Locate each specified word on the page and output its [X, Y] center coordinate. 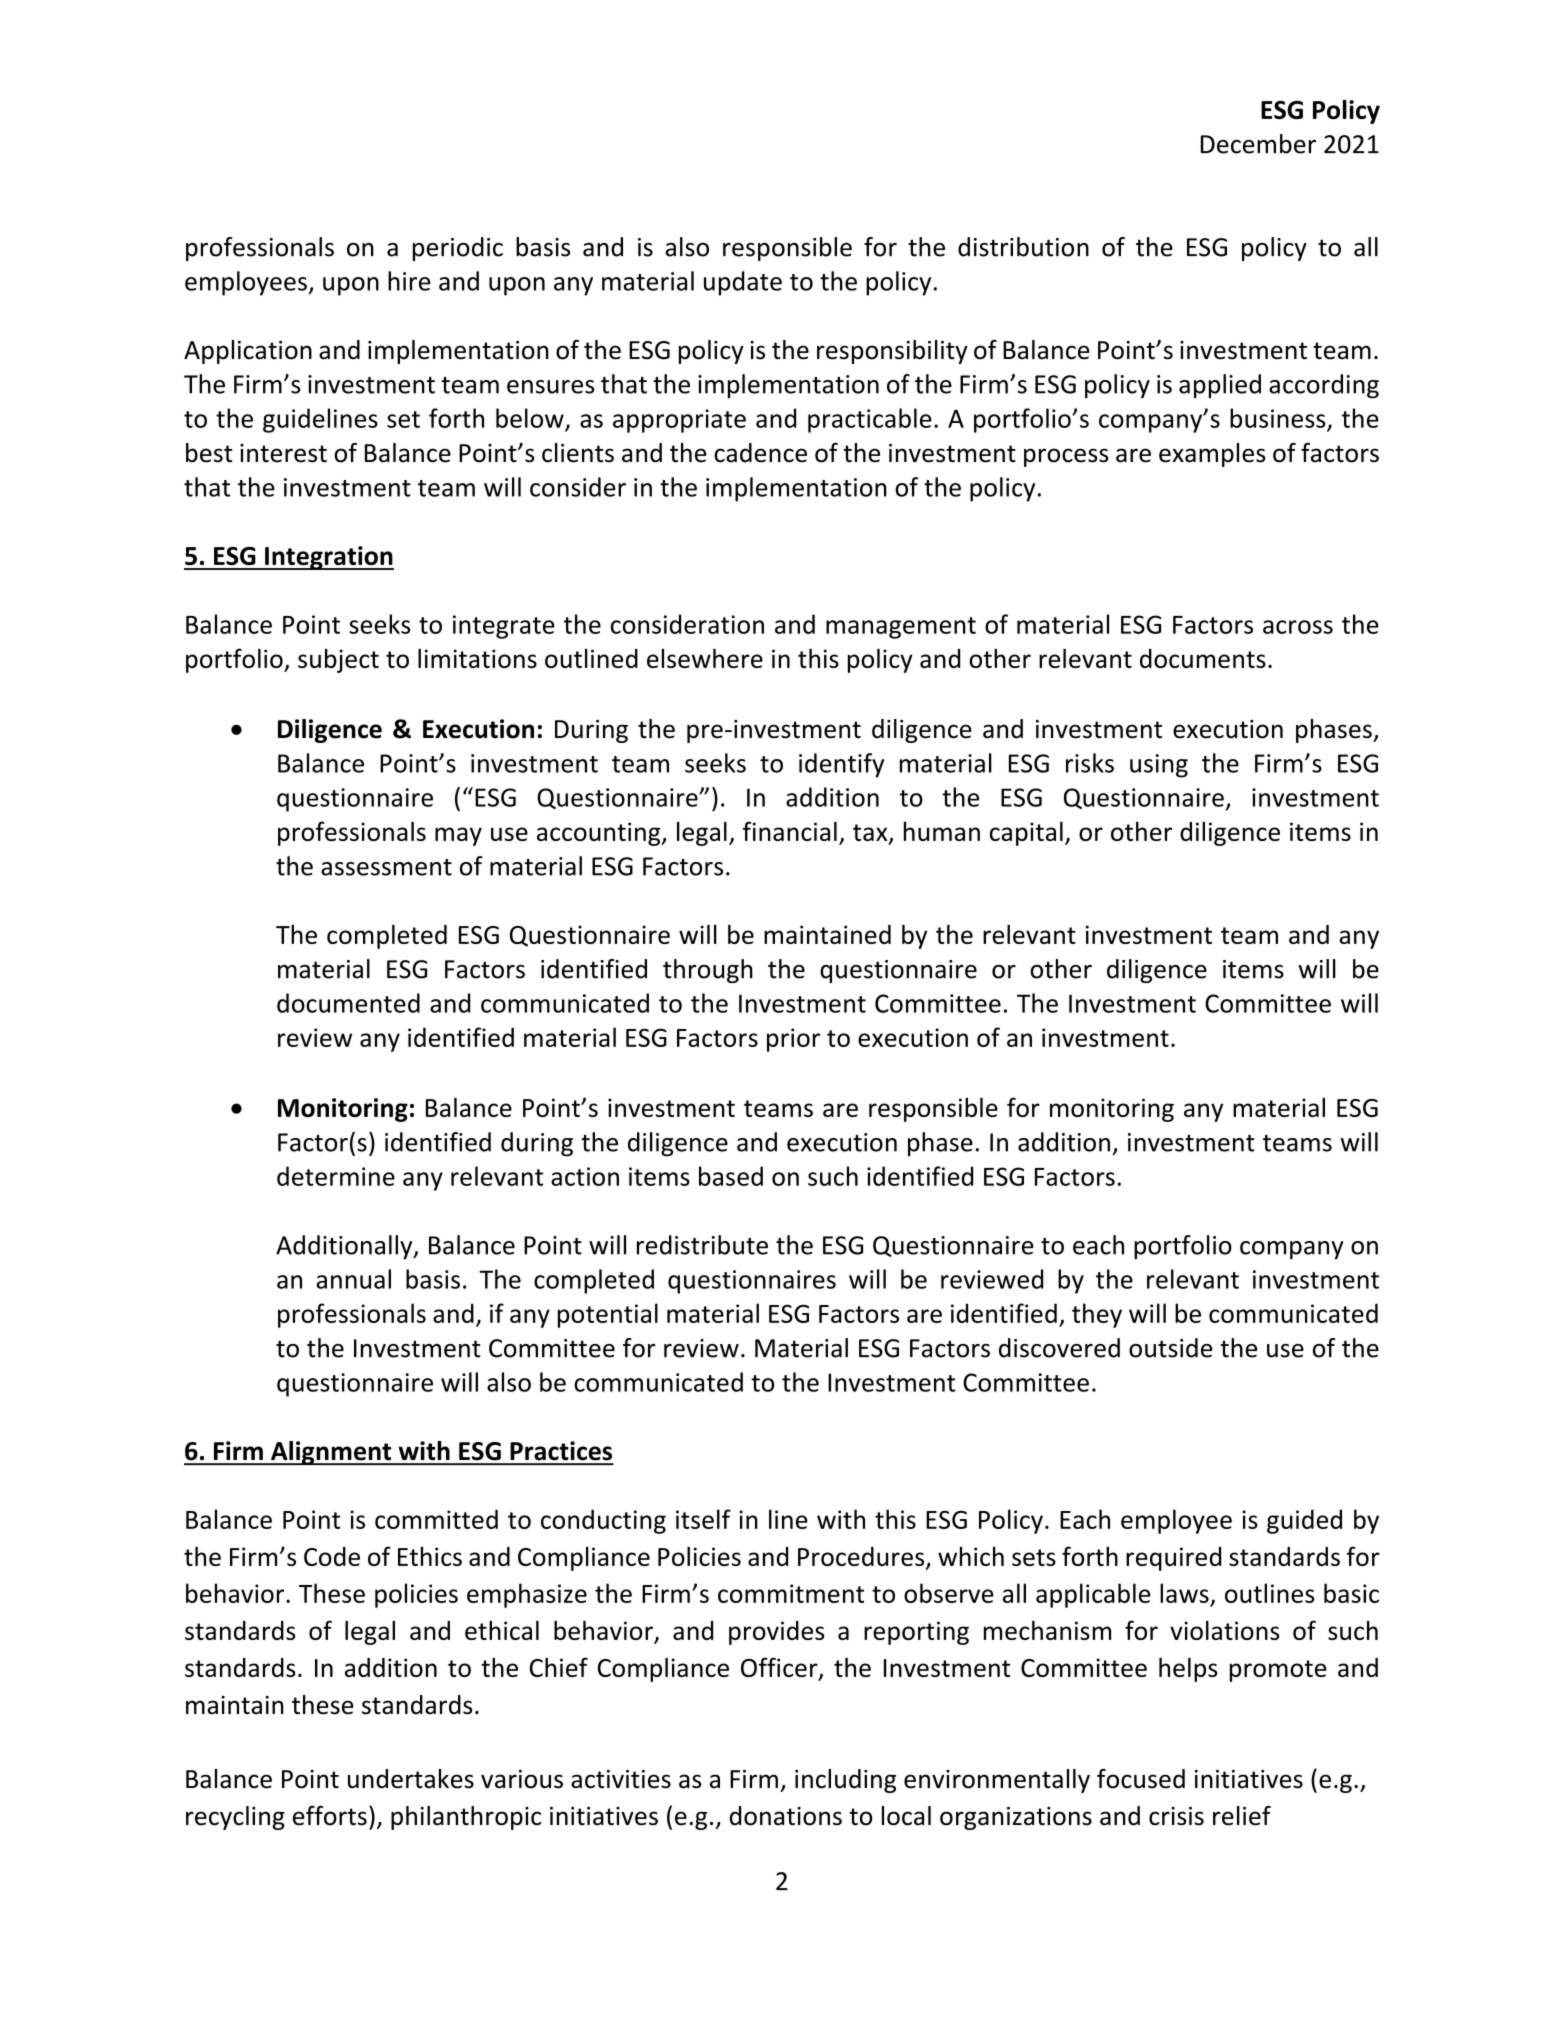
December [1258, 144]
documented [348, 1003]
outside [1171, 1348]
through [708, 971]
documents [1203, 658]
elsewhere [705, 658]
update [743, 283]
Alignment [331, 1453]
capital [1026, 833]
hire [409, 281]
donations [786, 1816]
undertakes [411, 1779]
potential [608, 1315]
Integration [328, 558]
